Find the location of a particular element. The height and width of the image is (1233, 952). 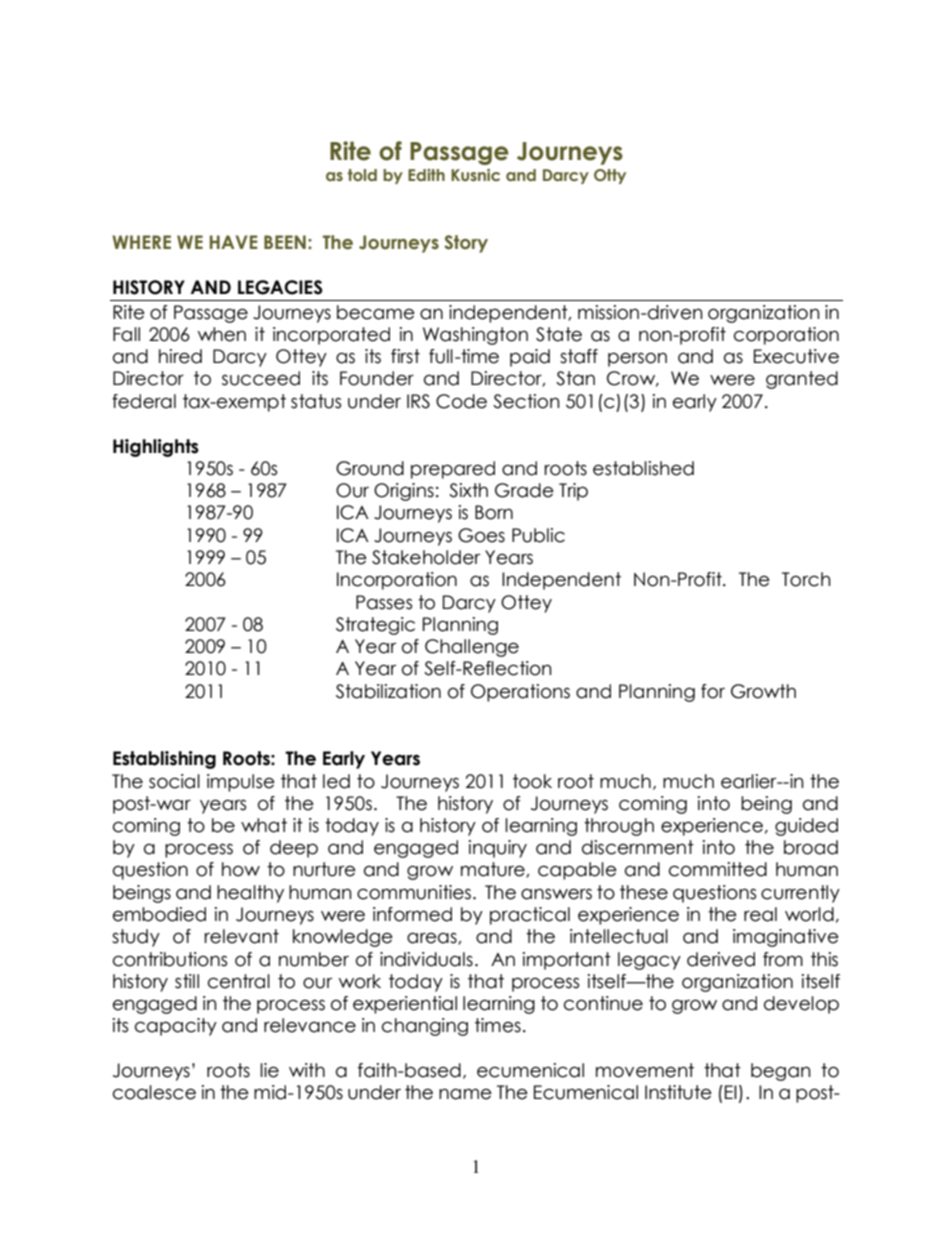

Torch is located at coordinates (806, 579).
